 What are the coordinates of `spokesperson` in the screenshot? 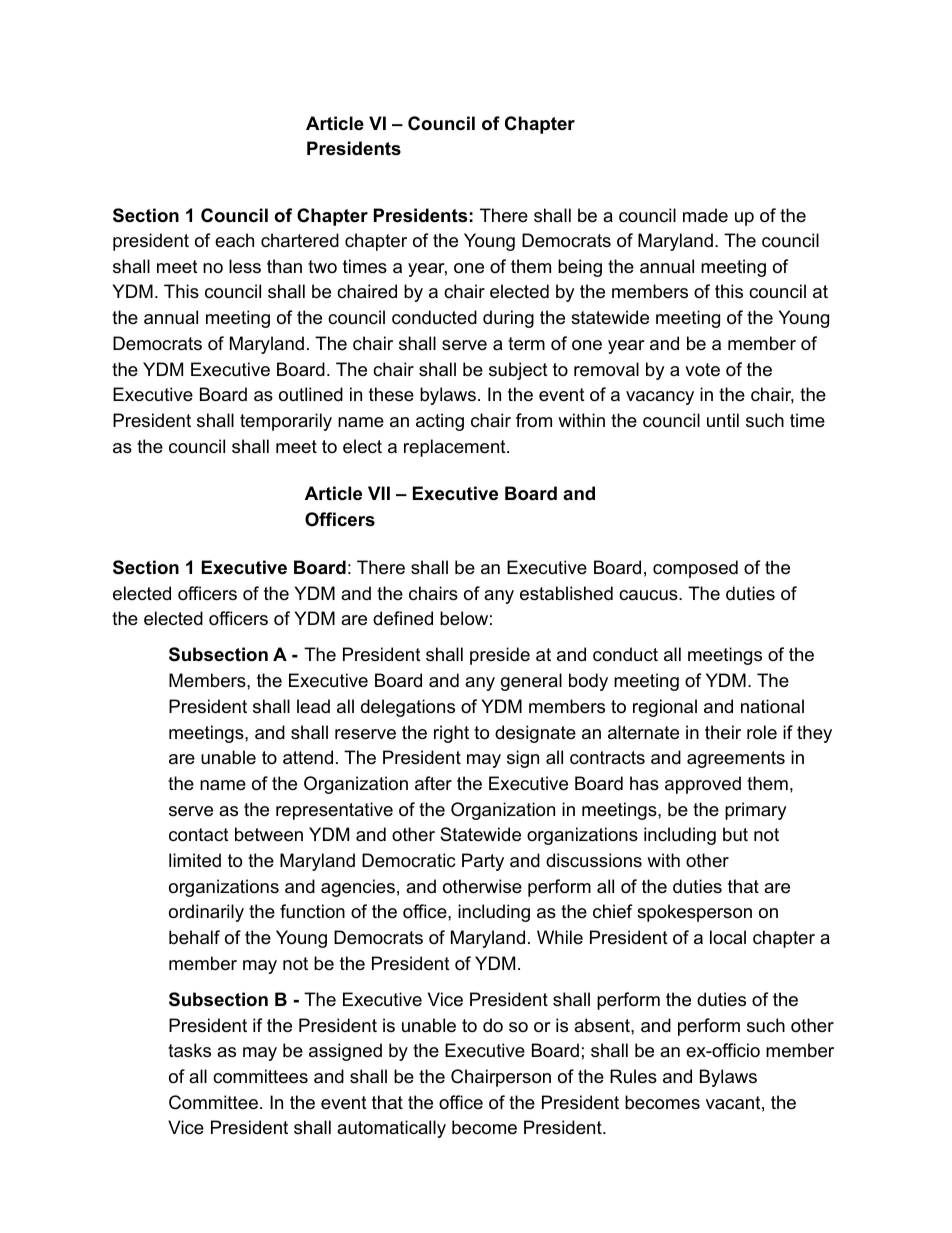 It's located at (694, 913).
